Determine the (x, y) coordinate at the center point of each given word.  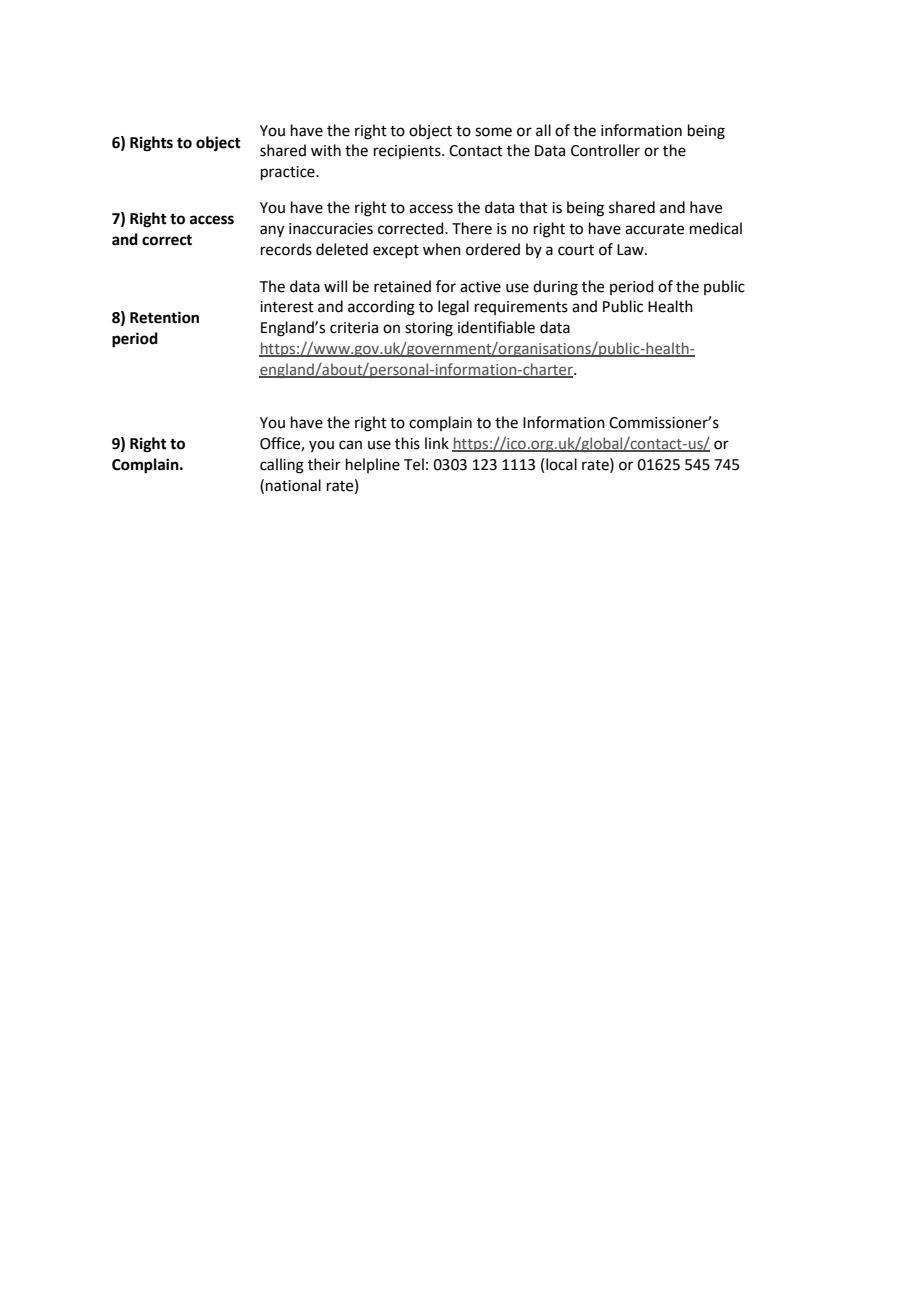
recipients (408, 152)
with (326, 150)
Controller (605, 150)
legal (453, 308)
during (555, 288)
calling (282, 466)
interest (287, 307)
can (350, 445)
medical (716, 228)
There (472, 228)
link (437, 443)
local (561, 464)
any (272, 231)
